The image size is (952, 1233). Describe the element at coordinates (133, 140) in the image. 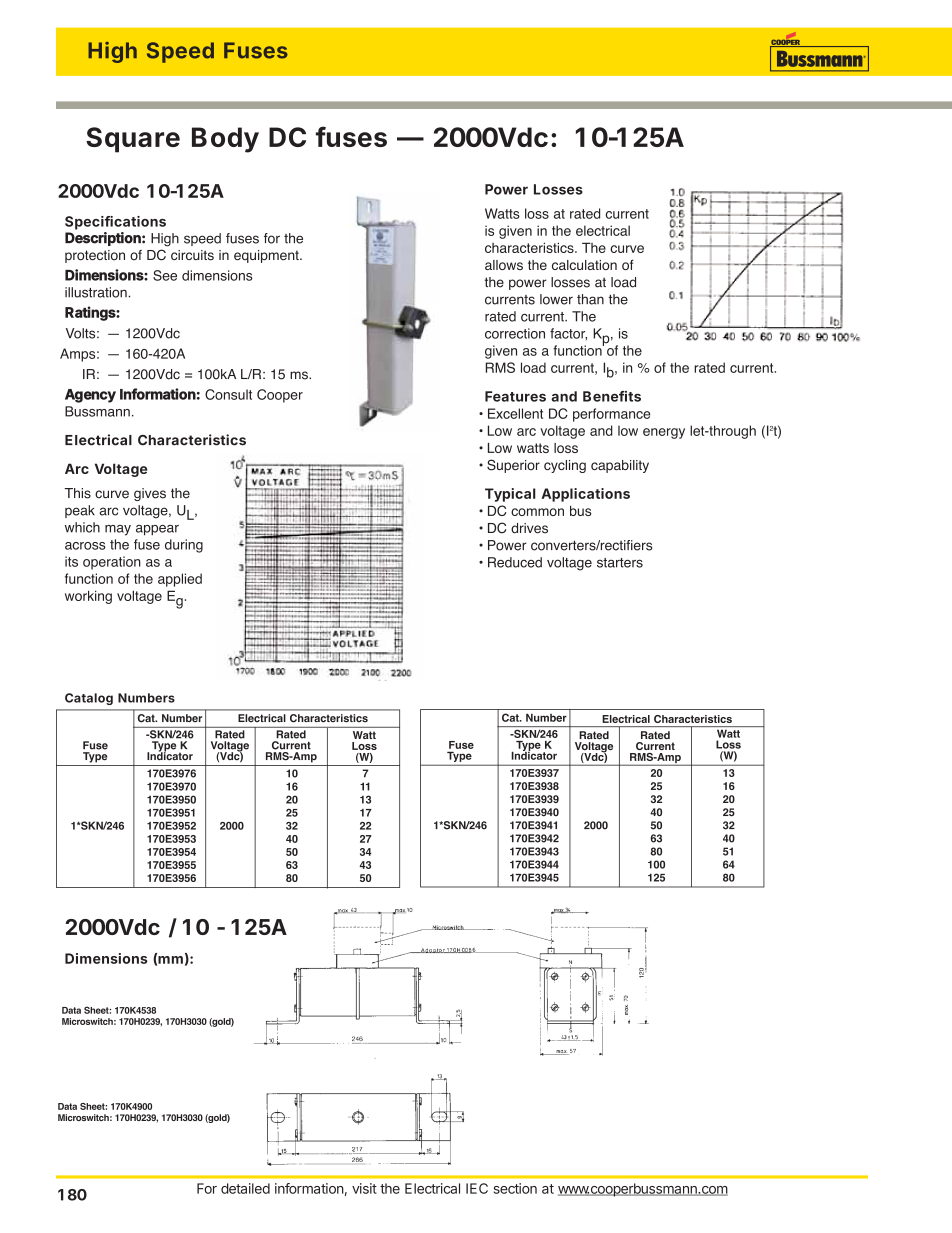

I see `Square` at that location.
